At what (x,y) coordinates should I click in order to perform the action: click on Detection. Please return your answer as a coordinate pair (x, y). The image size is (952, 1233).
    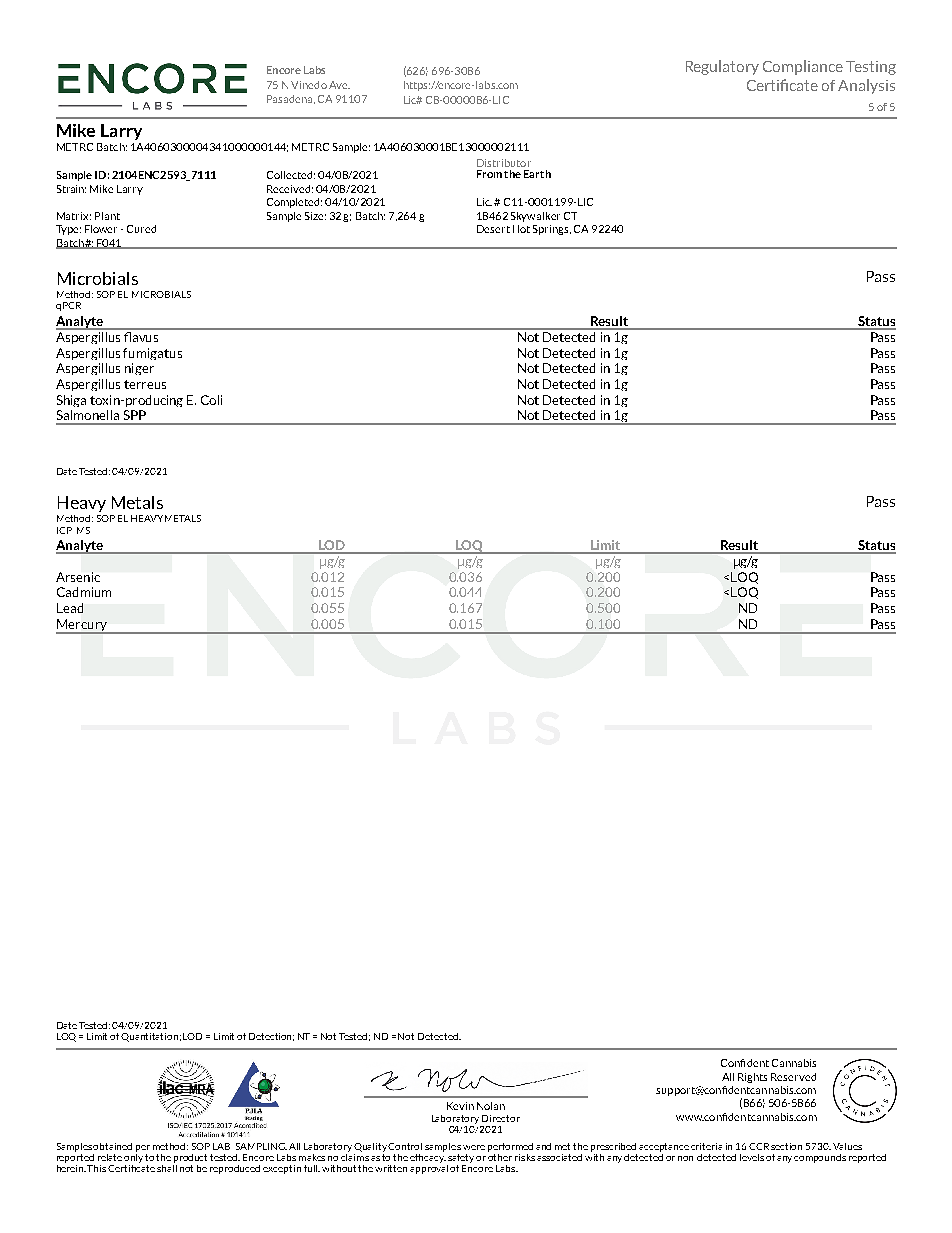
    Looking at the image, I should click on (271, 1037).
